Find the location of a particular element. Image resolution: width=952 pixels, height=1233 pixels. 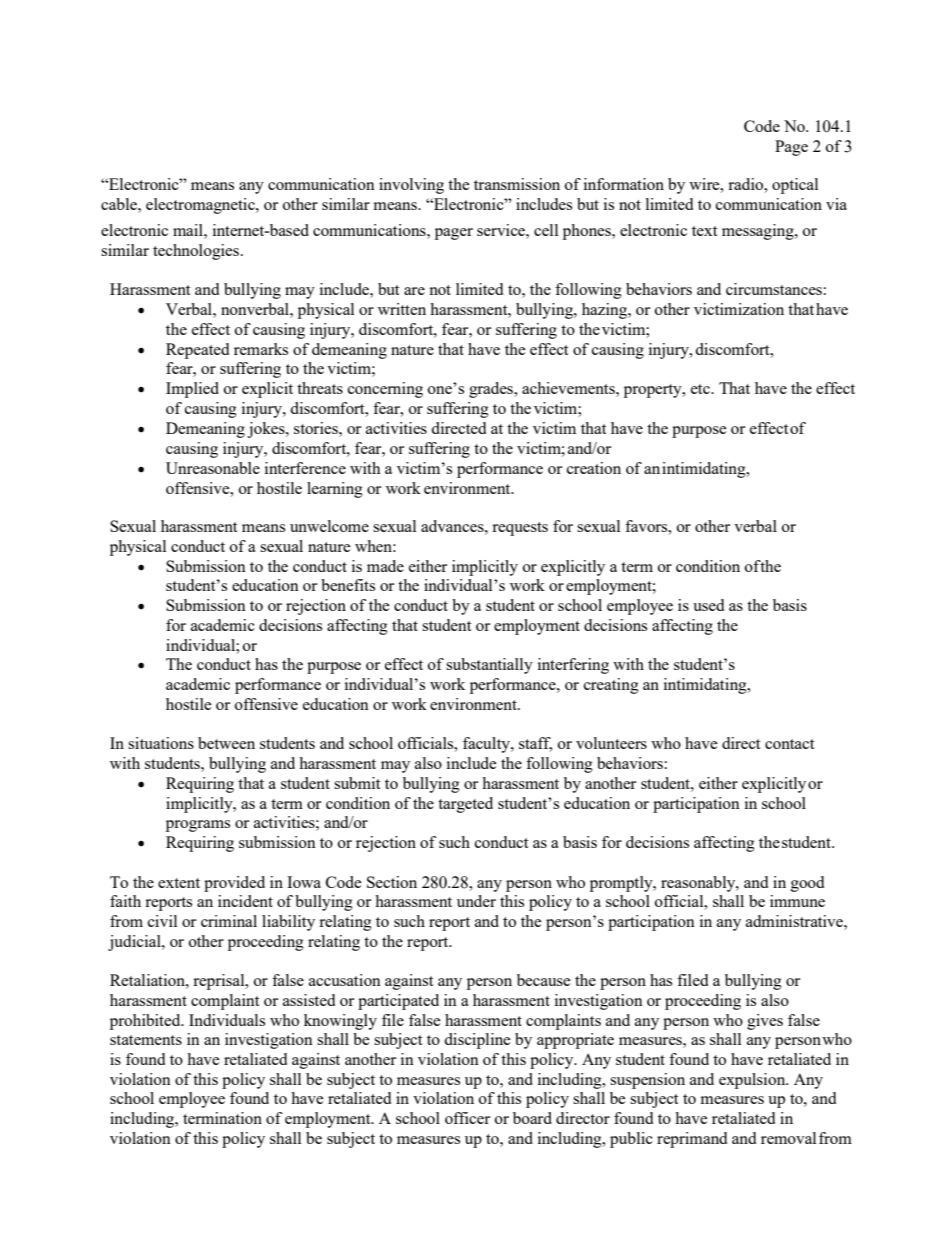

targeted is located at coordinates (465, 805).
